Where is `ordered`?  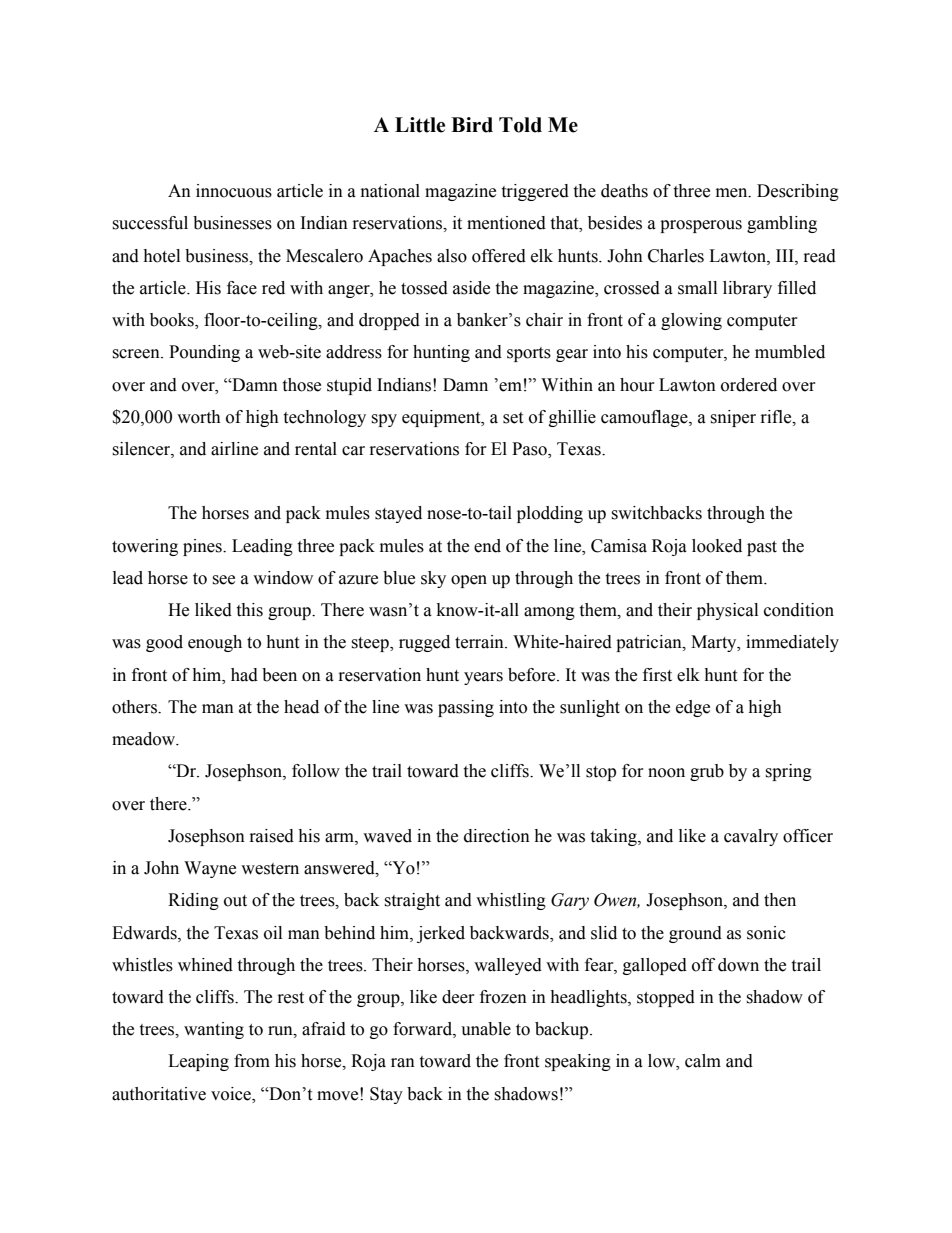 ordered is located at coordinates (749, 385).
